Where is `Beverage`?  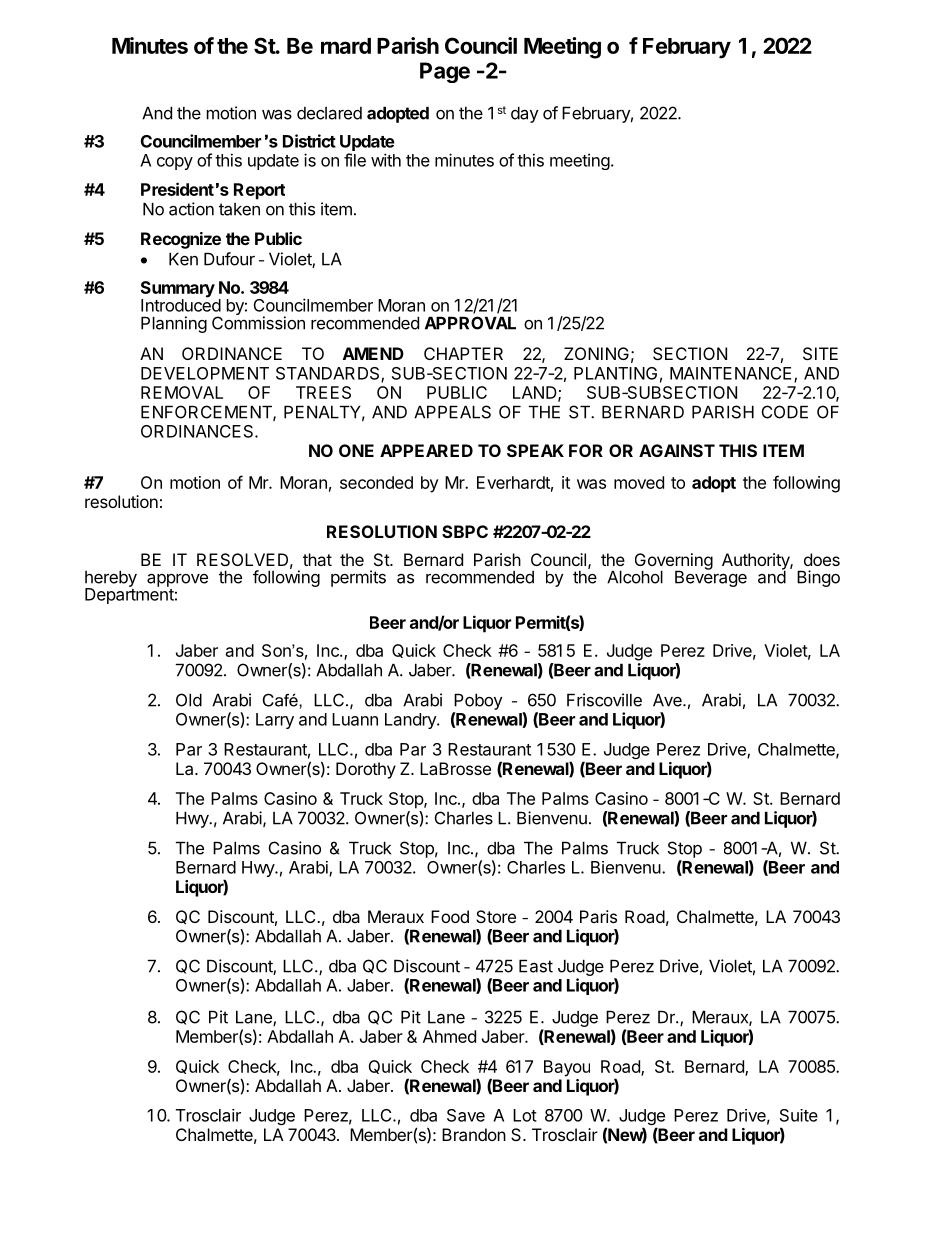
Beverage is located at coordinates (711, 578).
